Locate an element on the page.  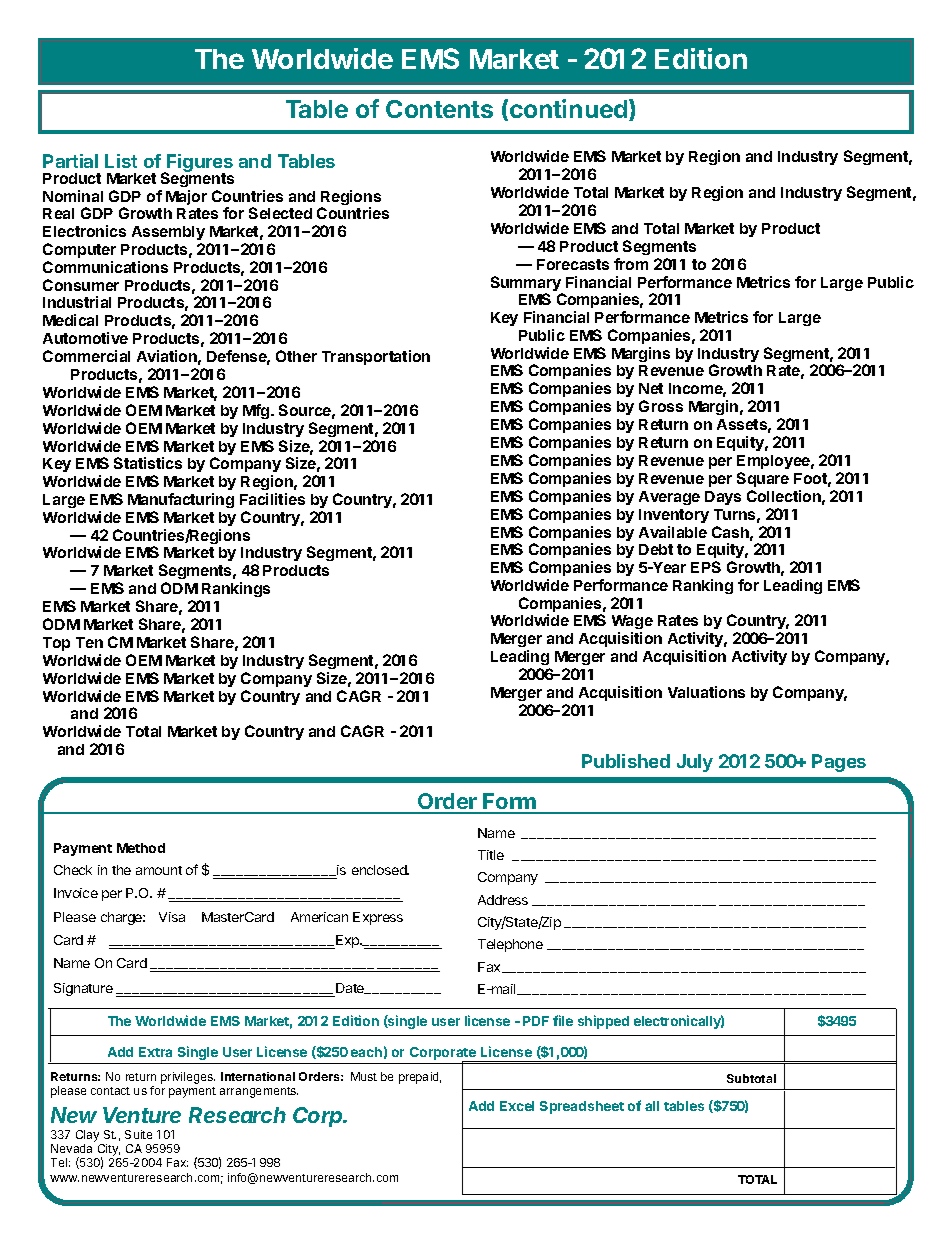
List is located at coordinates (121, 161).
